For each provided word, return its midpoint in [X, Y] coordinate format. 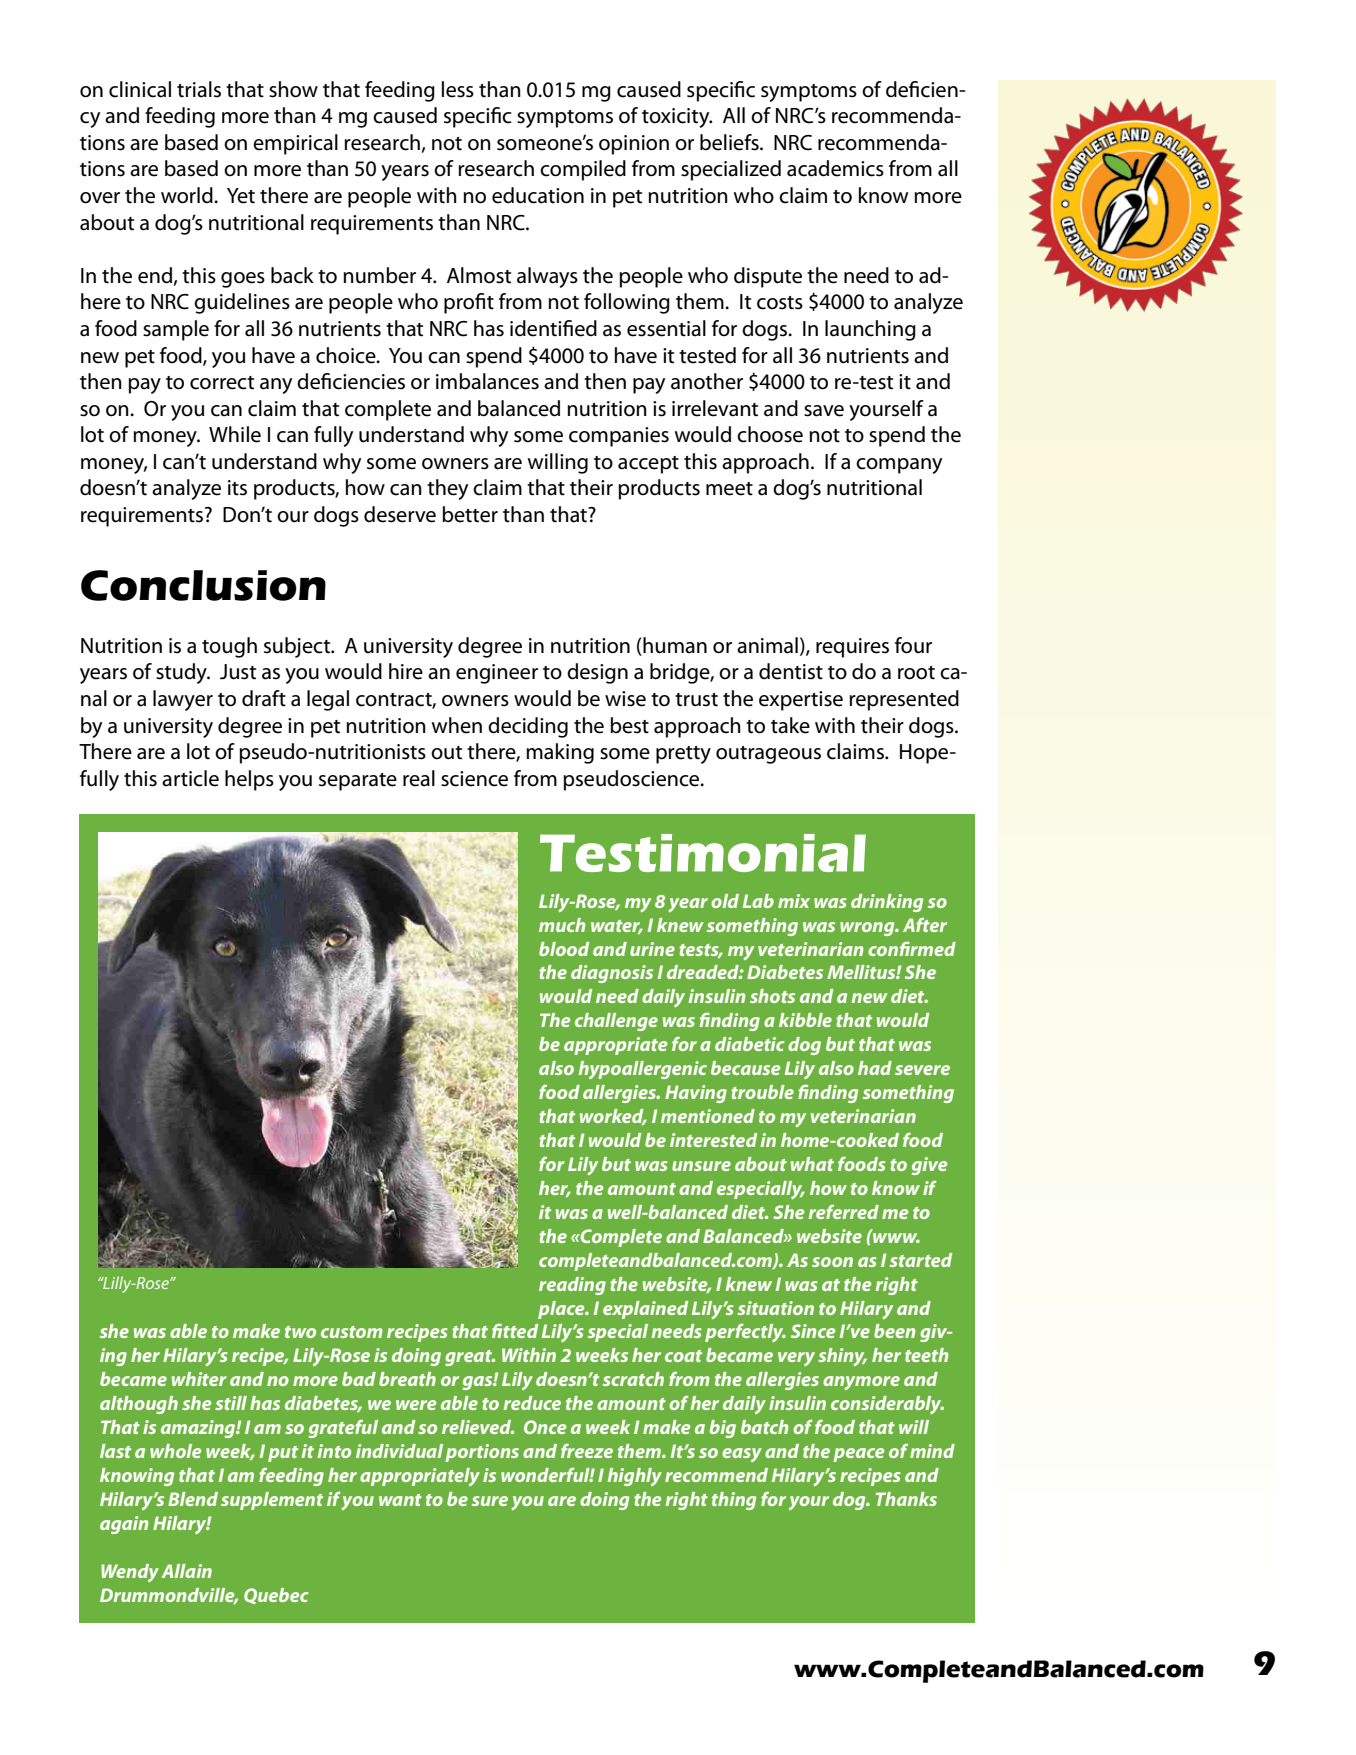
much [562, 925]
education [538, 195]
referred [843, 1211]
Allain [186, 1571]
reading [572, 1286]
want [400, 1500]
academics [835, 168]
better [470, 514]
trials [199, 89]
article [190, 778]
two [300, 1332]
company [899, 466]
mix [794, 901]
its [237, 488]
